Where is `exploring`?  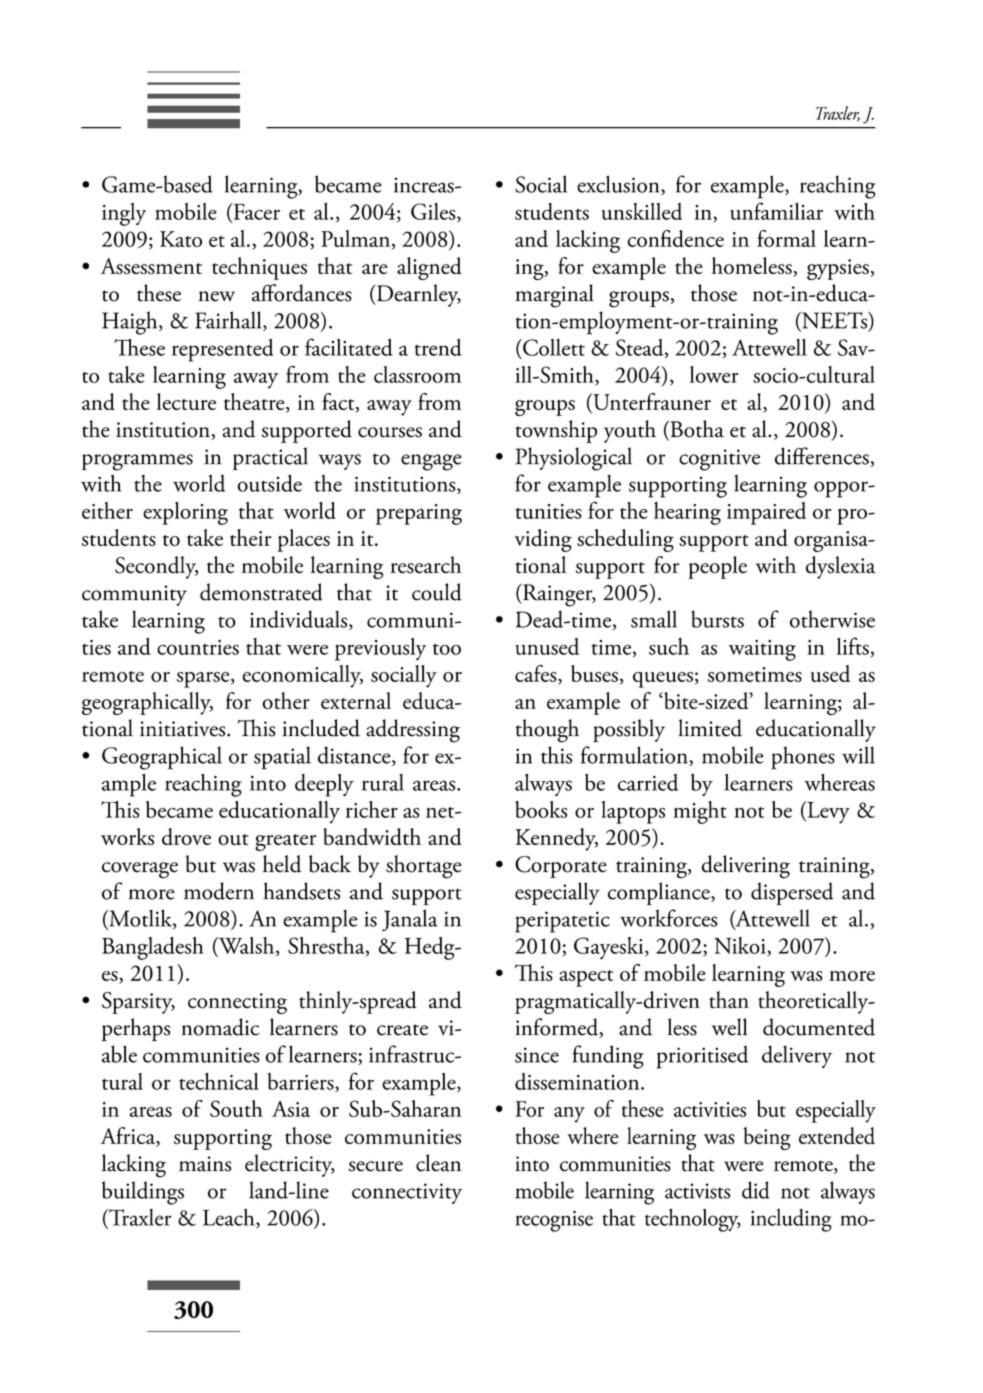 exploring is located at coordinates (185, 513).
